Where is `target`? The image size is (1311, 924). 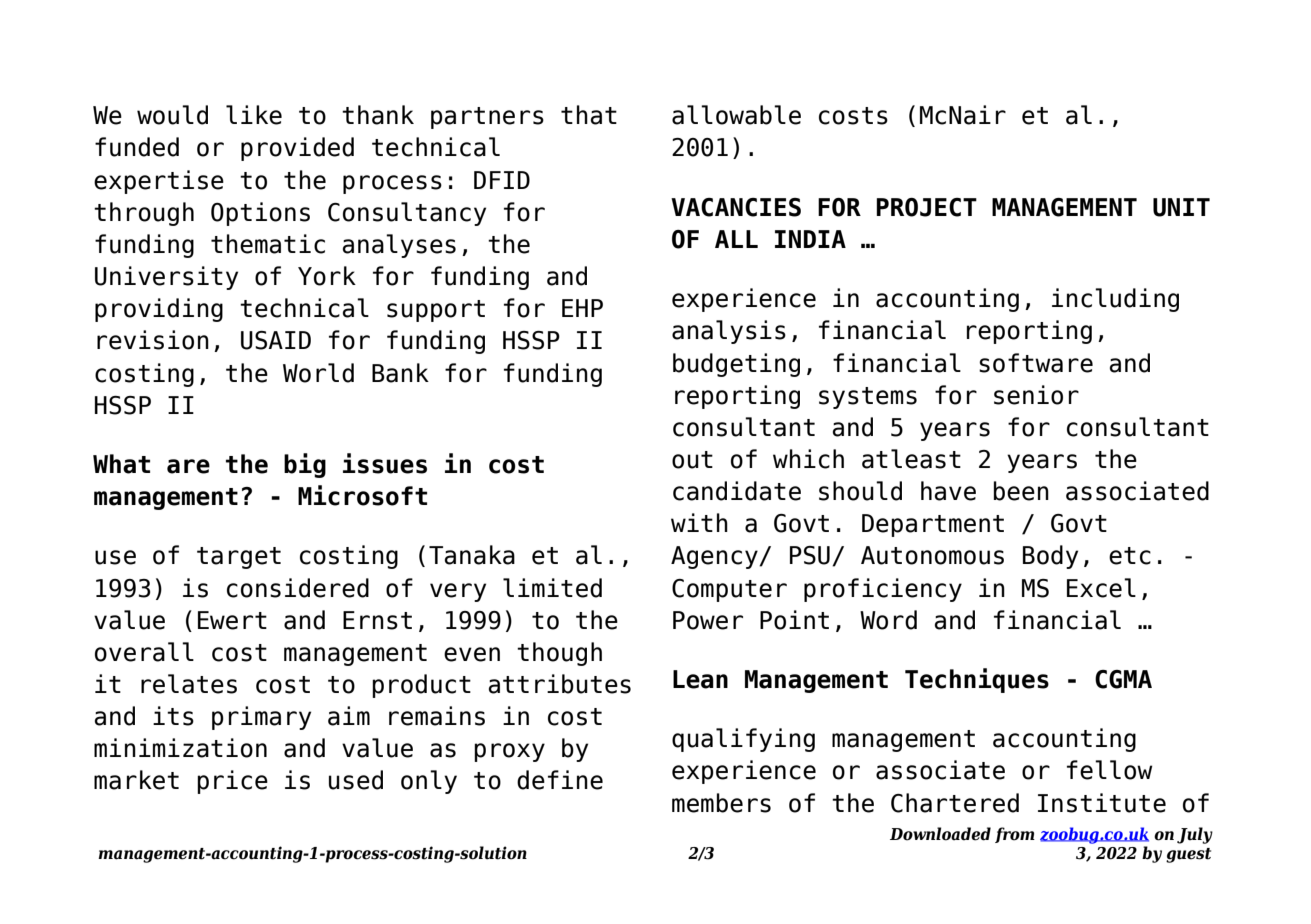
target is located at coordinates (239, 558).
